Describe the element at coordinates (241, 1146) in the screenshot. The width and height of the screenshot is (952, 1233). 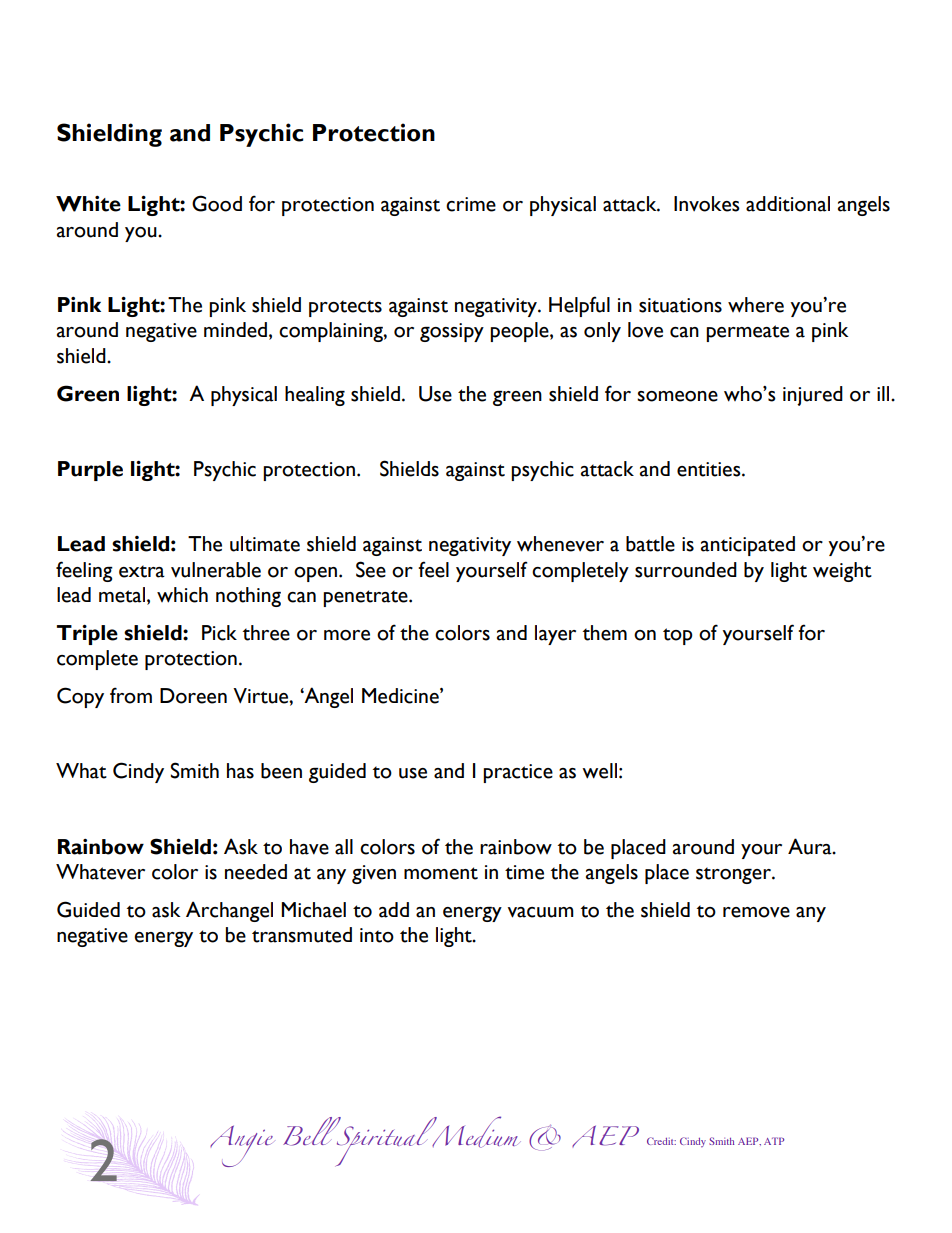
I see `Angie` at that location.
